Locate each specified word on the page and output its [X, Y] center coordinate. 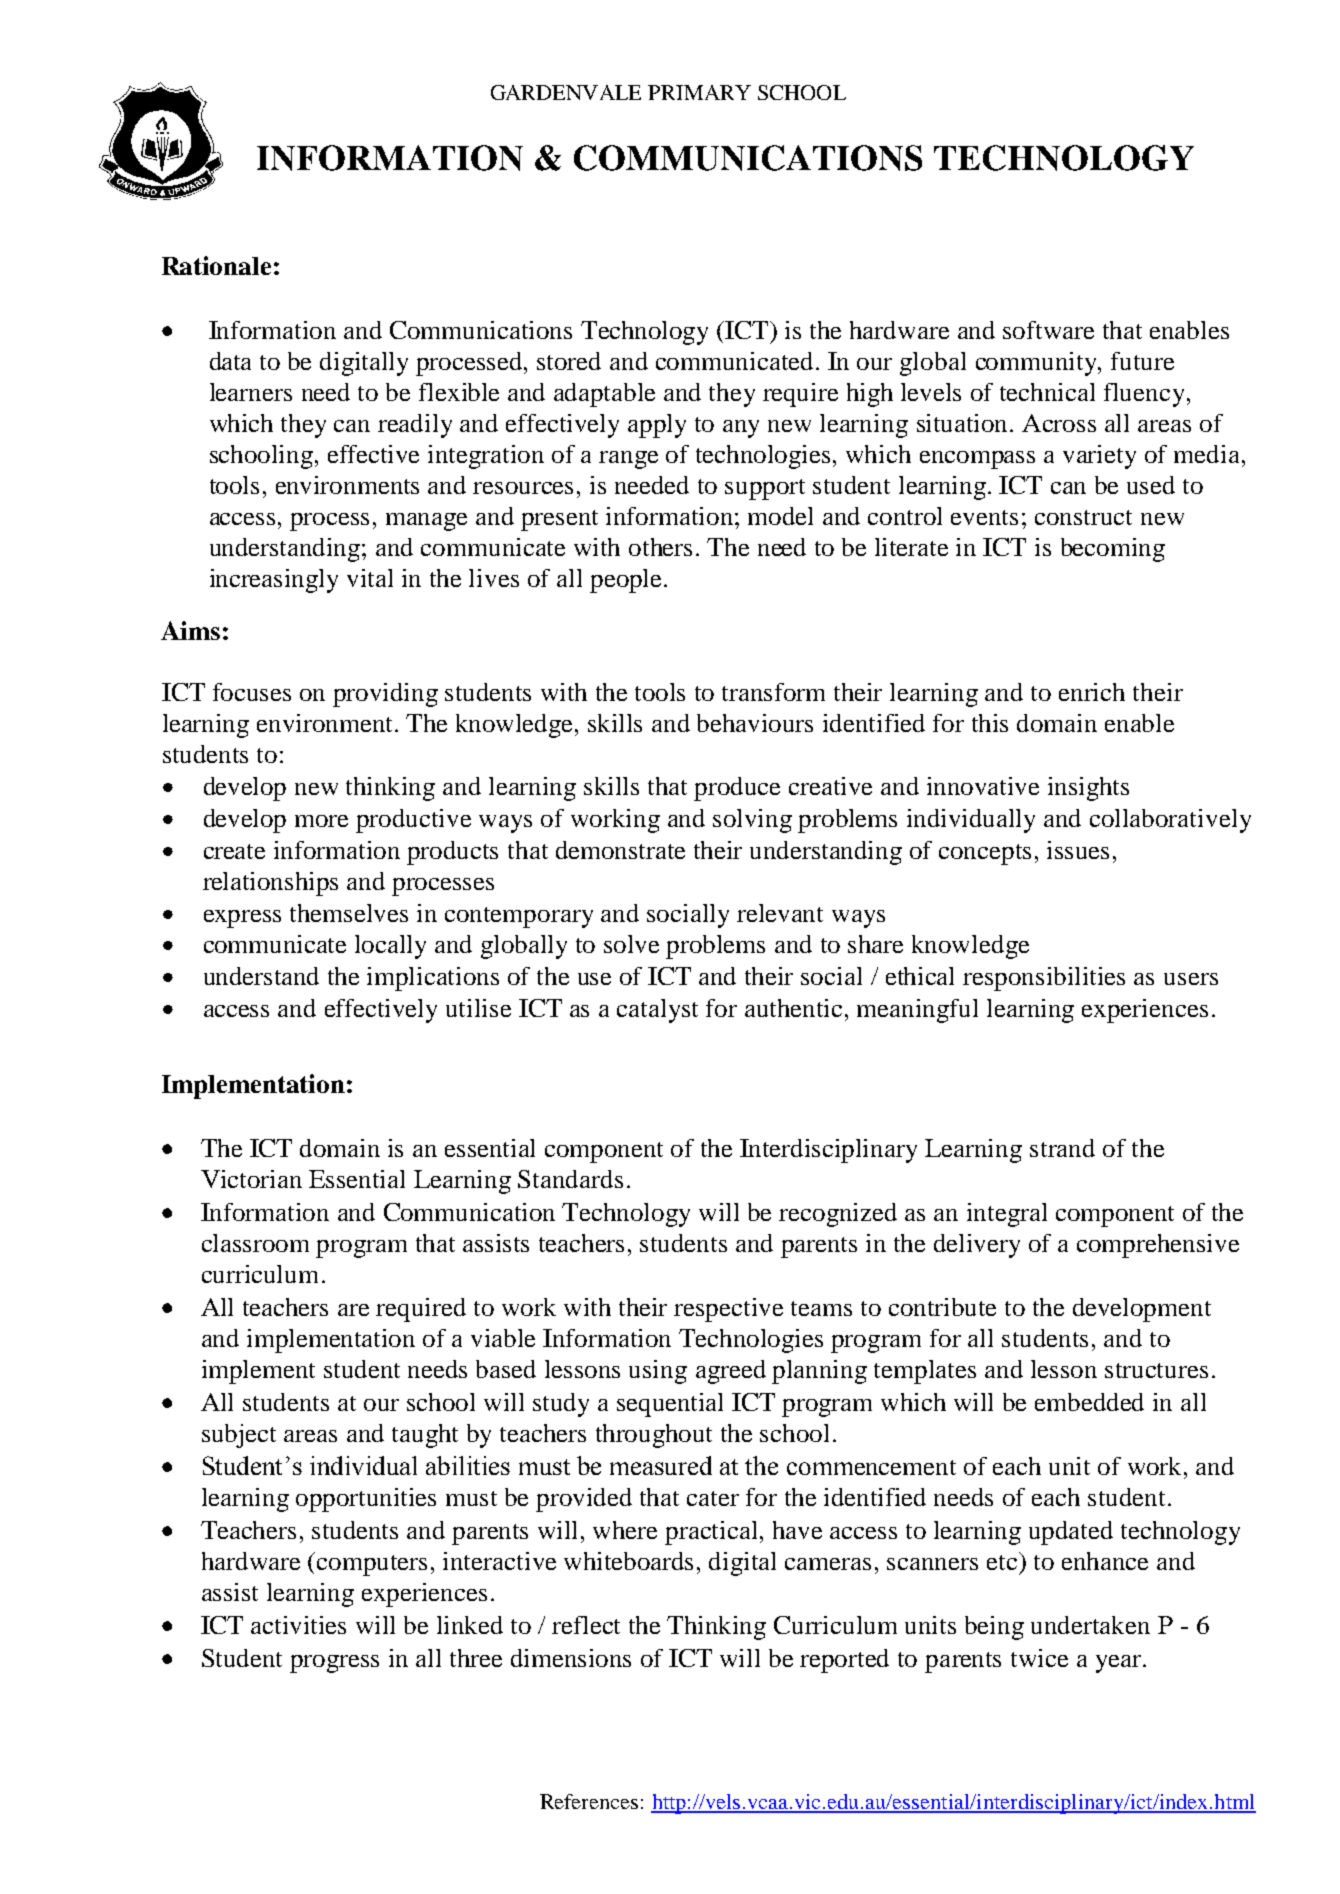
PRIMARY [699, 92]
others [660, 547]
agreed [731, 1372]
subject [239, 1436]
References [589, 1801]
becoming [1113, 550]
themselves [349, 913]
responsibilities [1044, 979]
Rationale [216, 265]
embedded [1089, 1402]
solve [631, 944]
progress [334, 1664]
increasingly [274, 581]
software [1048, 330]
